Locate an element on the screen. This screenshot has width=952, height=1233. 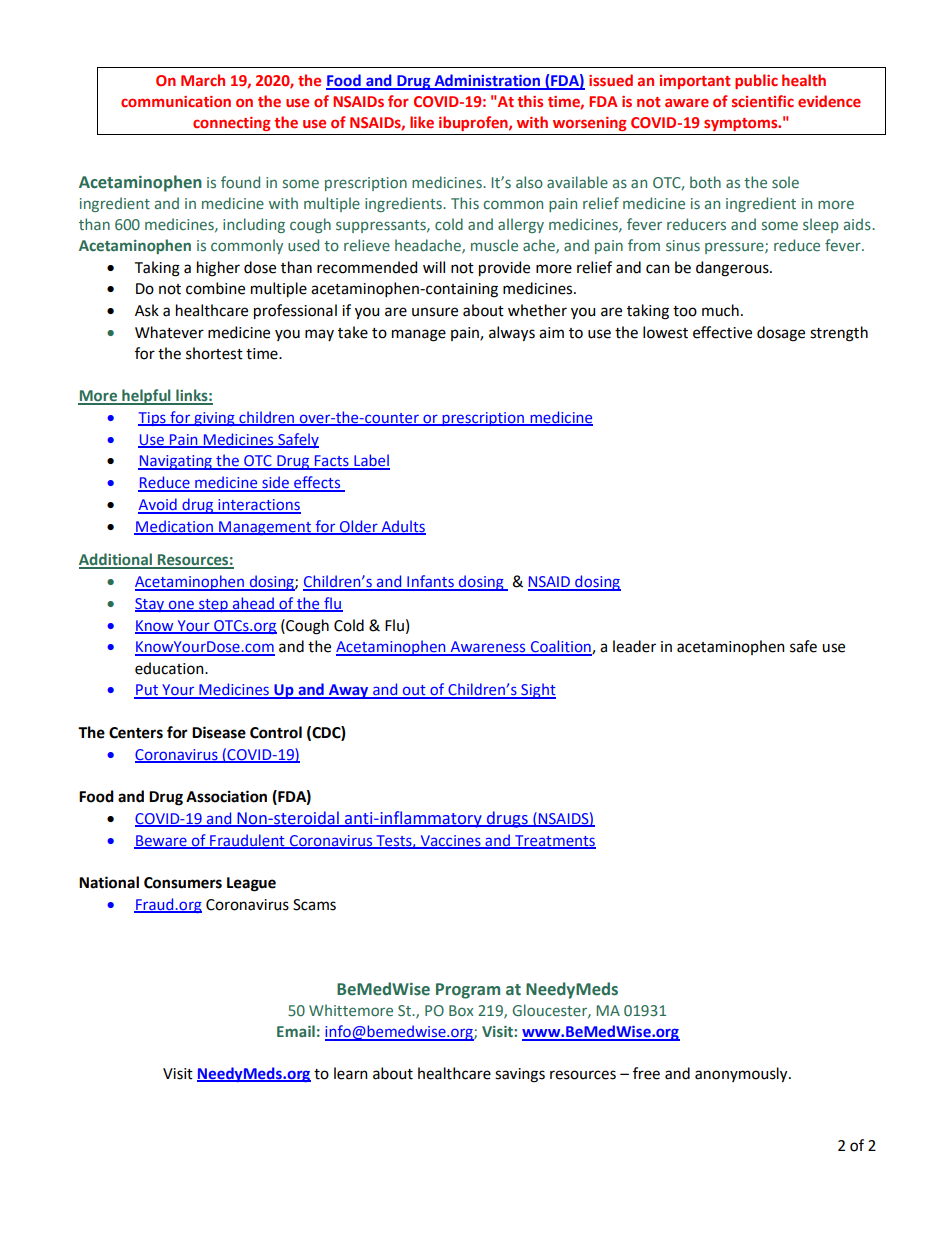
Label is located at coordinates (371, 461).
